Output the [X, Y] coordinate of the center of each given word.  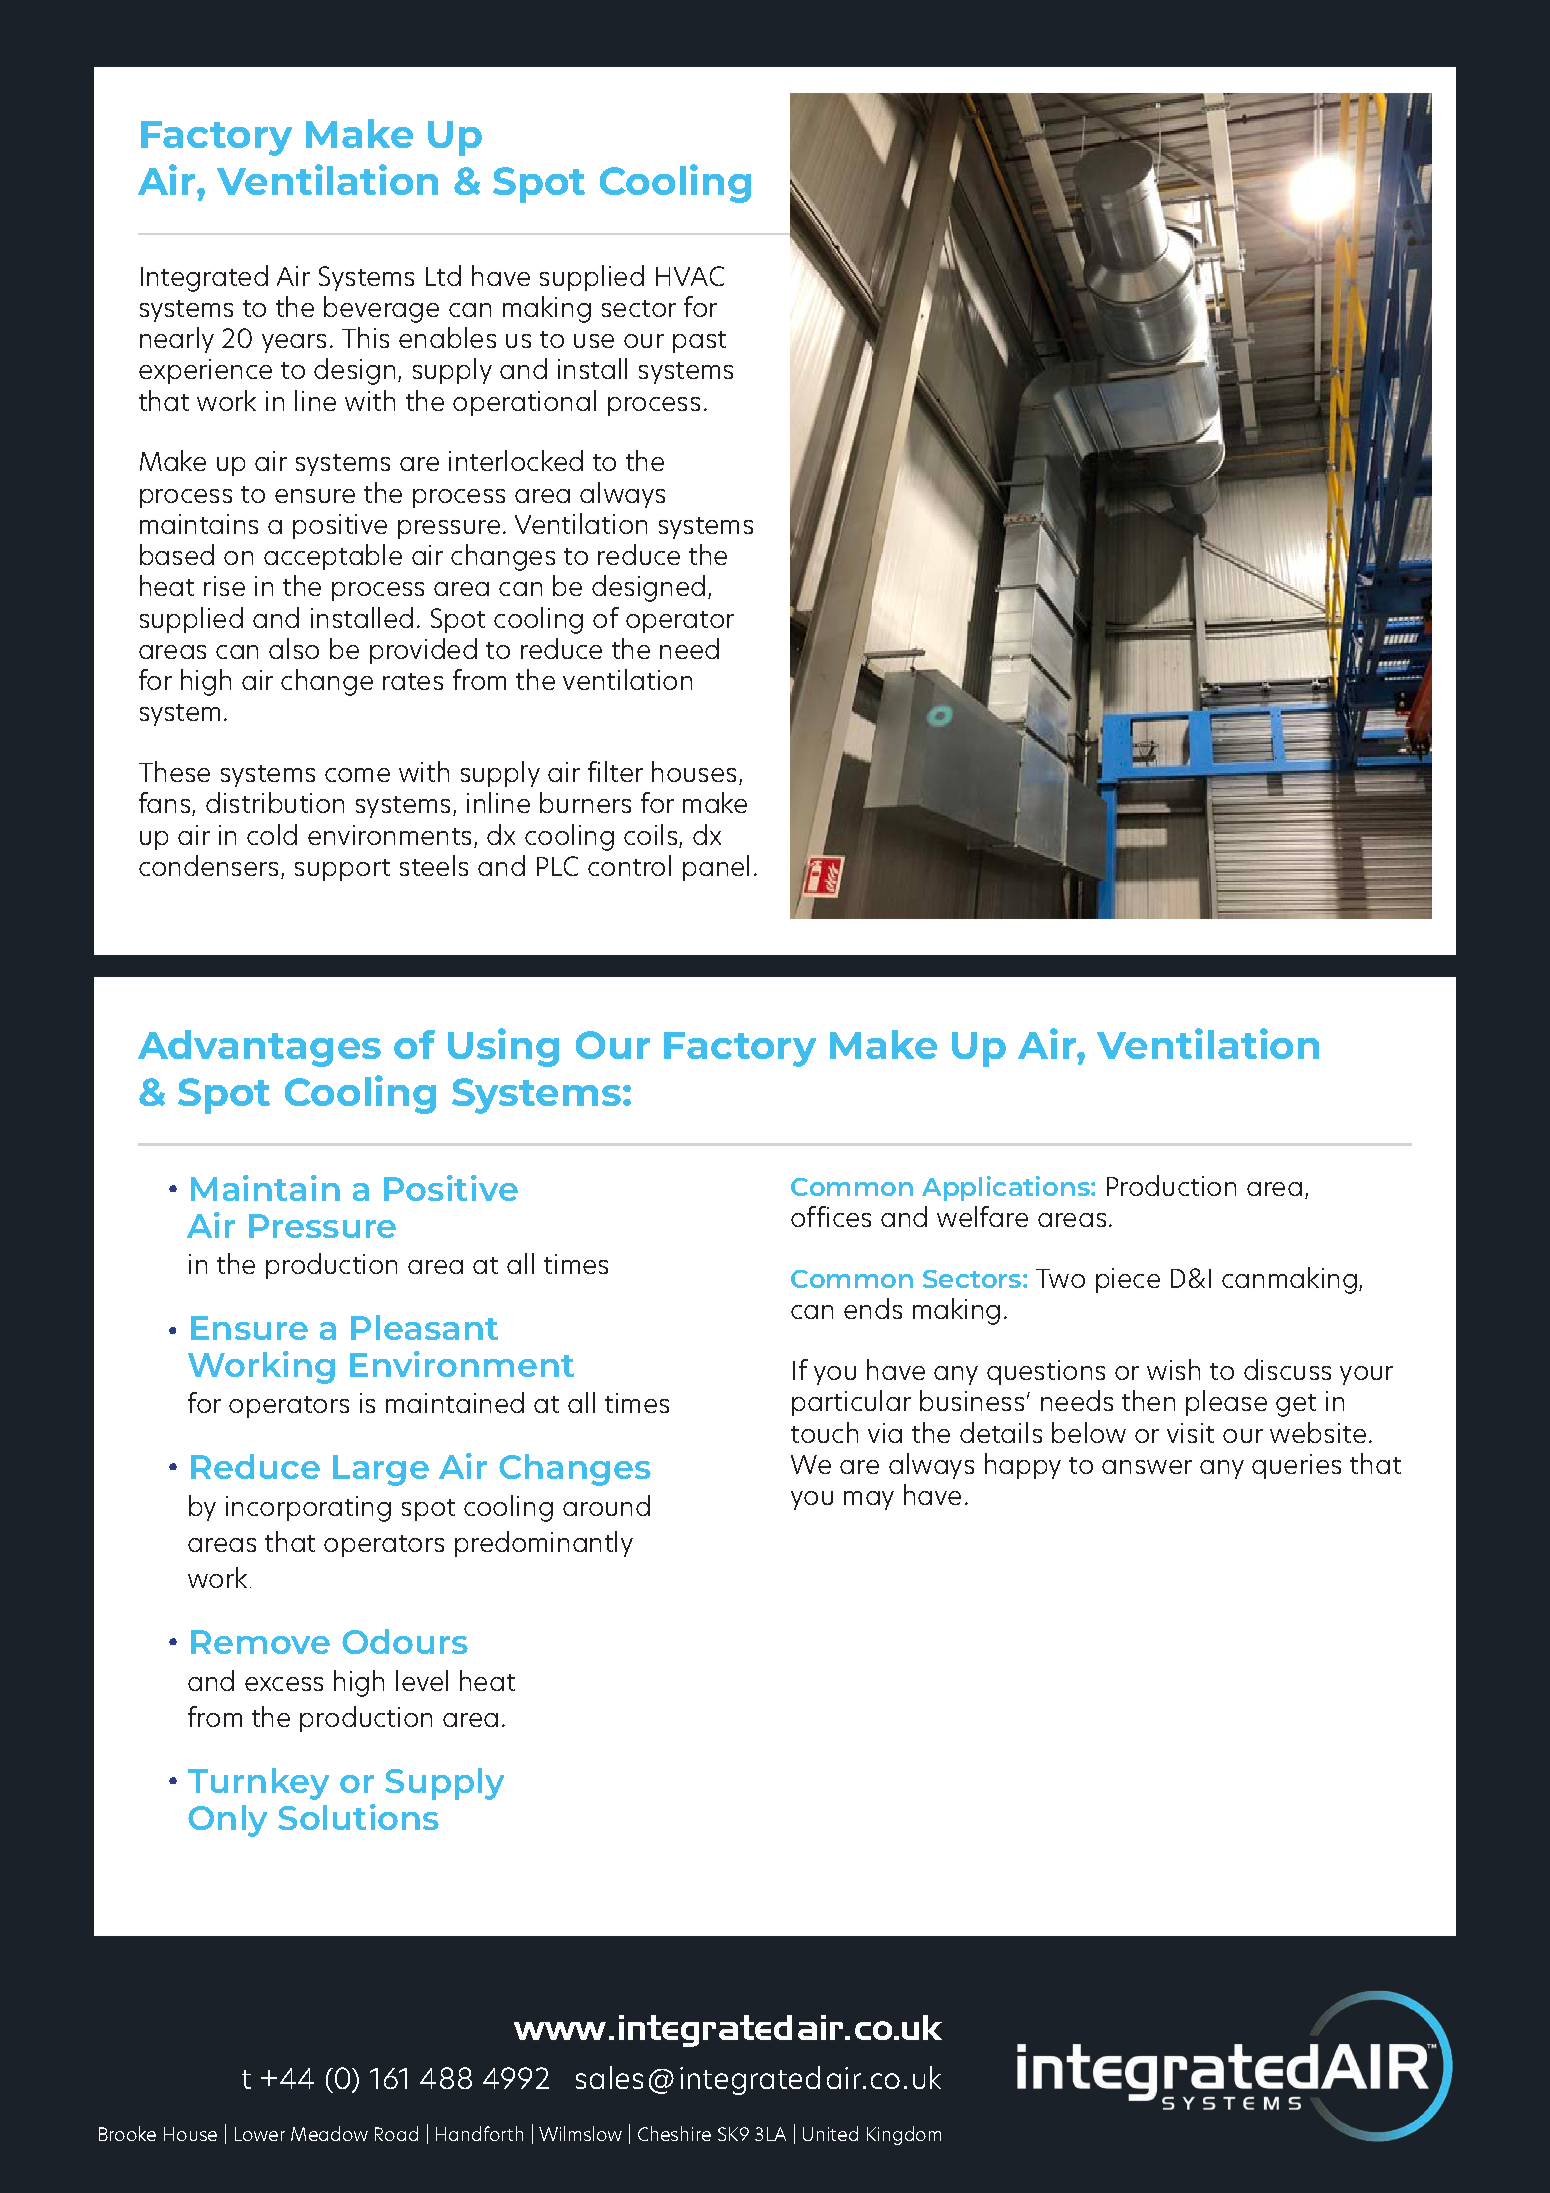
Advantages [259, 1048]
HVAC [690, 276]
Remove [260, 1642]
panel [716, 868]
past [699, 342]
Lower [260, 2134]
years [294, 343]
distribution [275, 802]
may [869, 1500]
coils [652, 836]
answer [1147, 1467]
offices [831, 1216]
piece [1128, 1280]
